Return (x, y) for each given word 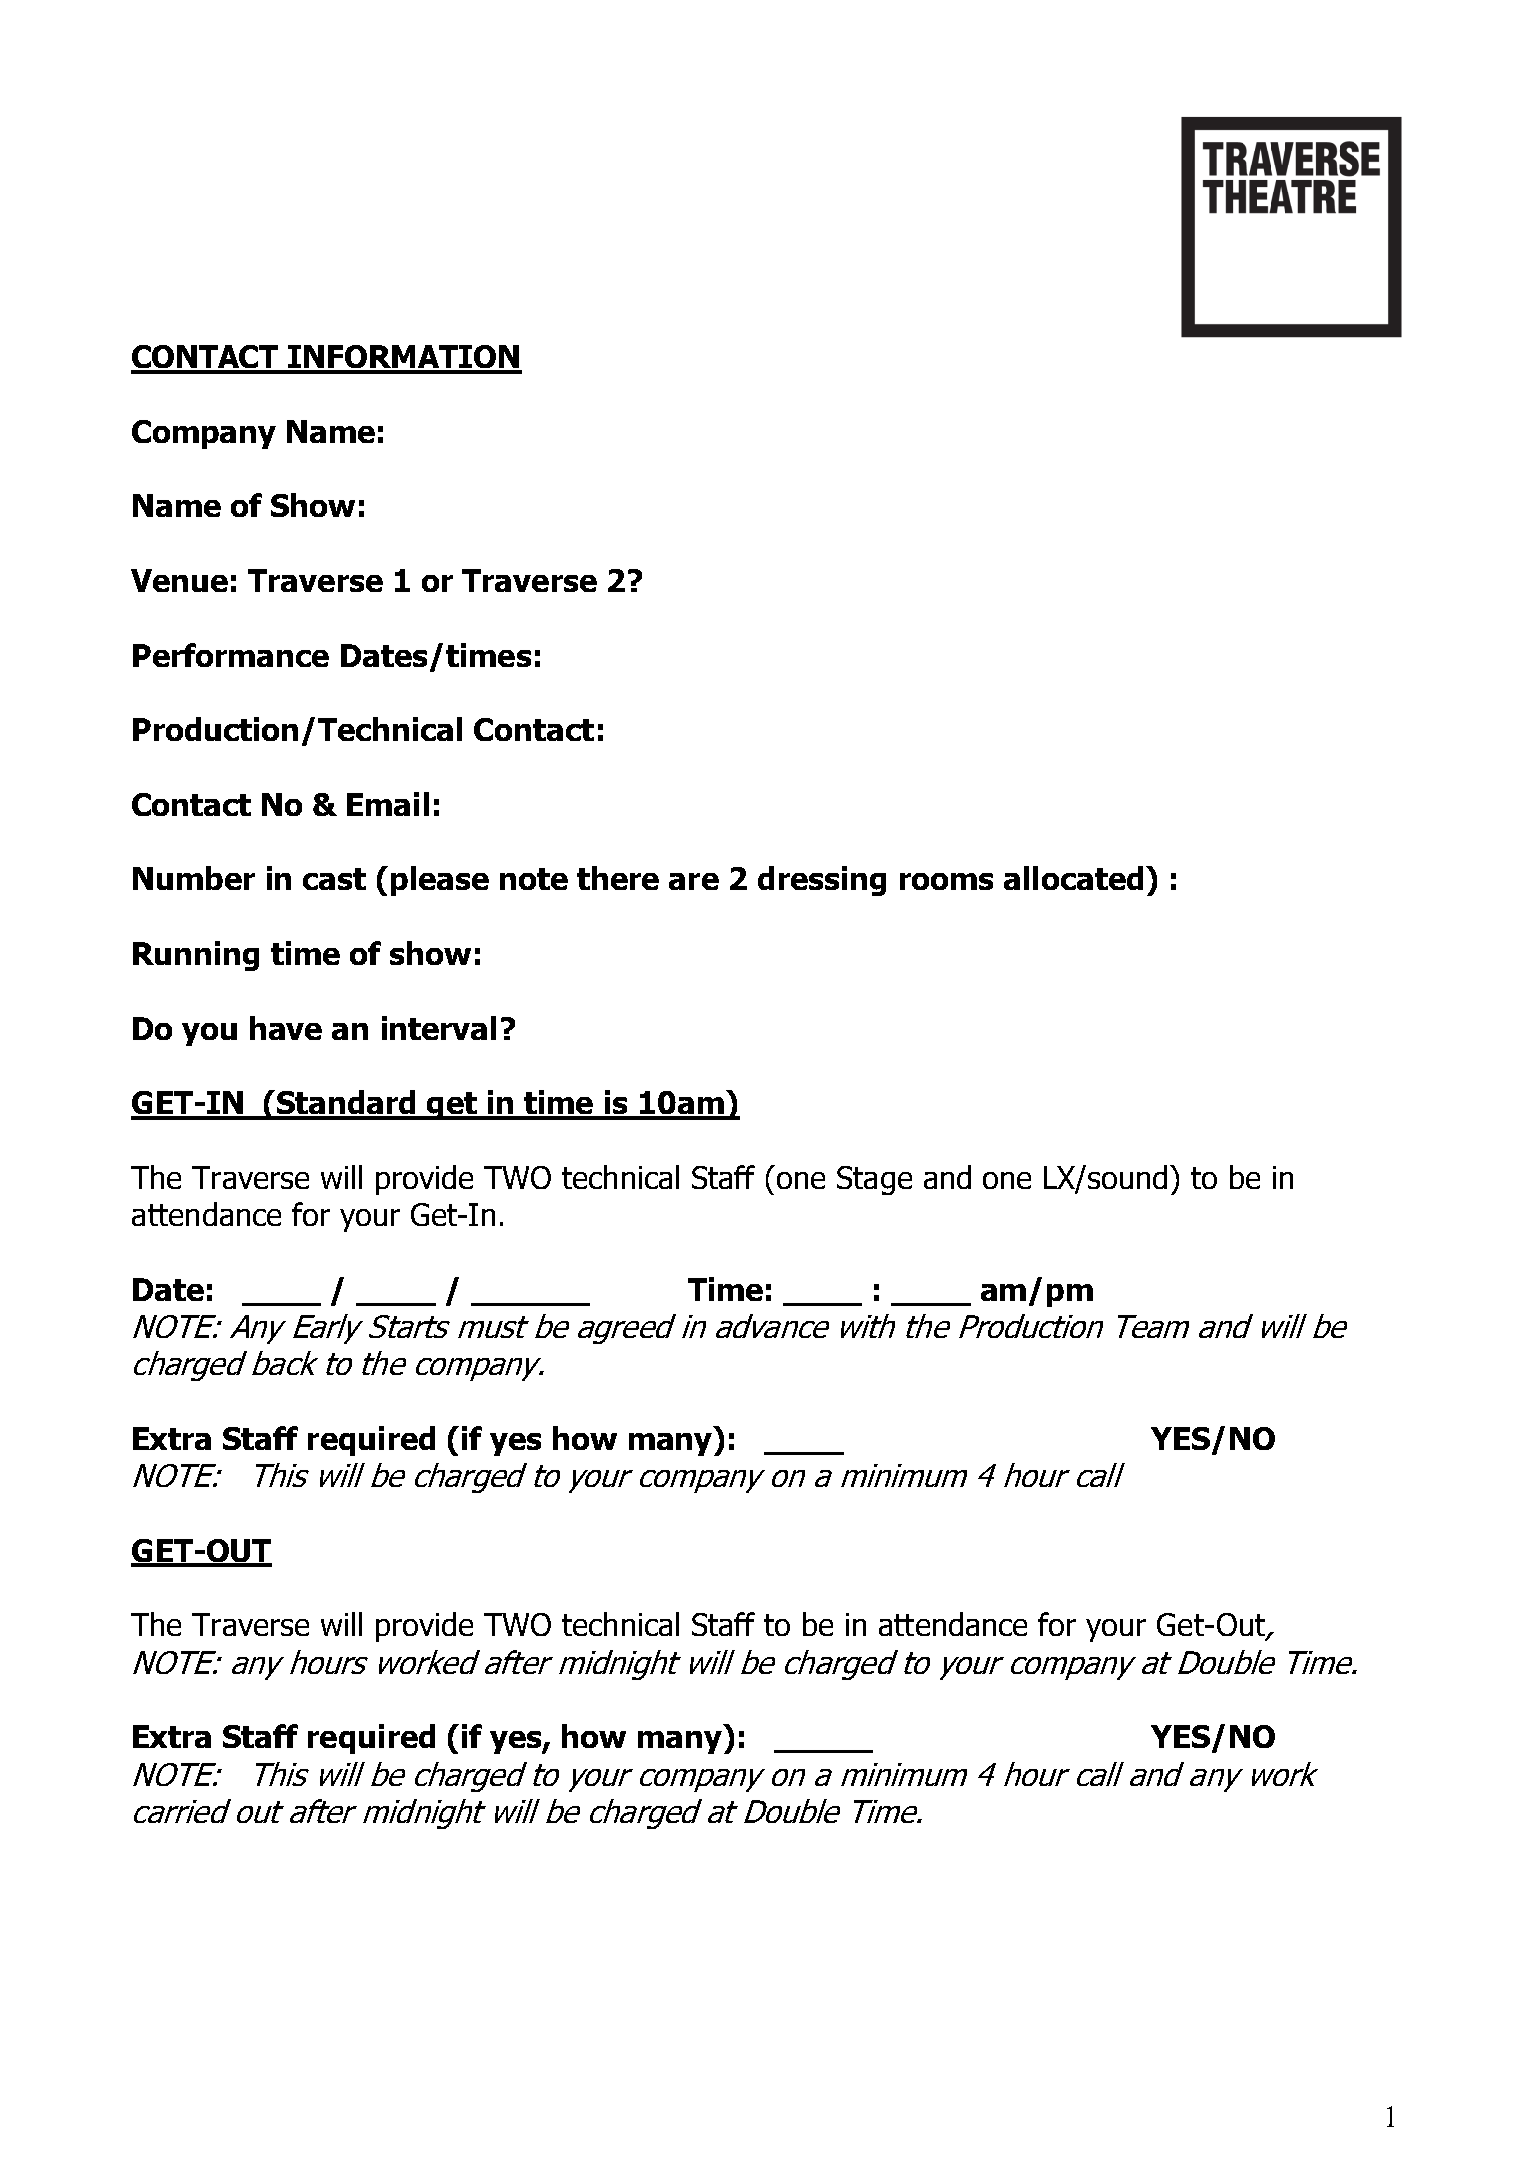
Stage (874, 1180)
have (286, 1028)
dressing (822, 881)
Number (194, 878)
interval (439, 1028)
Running (196, 956)
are (694, 881)
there (618, 878)
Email (388, 804)
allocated (1073, 878)
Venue (179, 580)
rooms (946, 881)
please (440, 881)
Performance (231, 655)
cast (334, 879)
